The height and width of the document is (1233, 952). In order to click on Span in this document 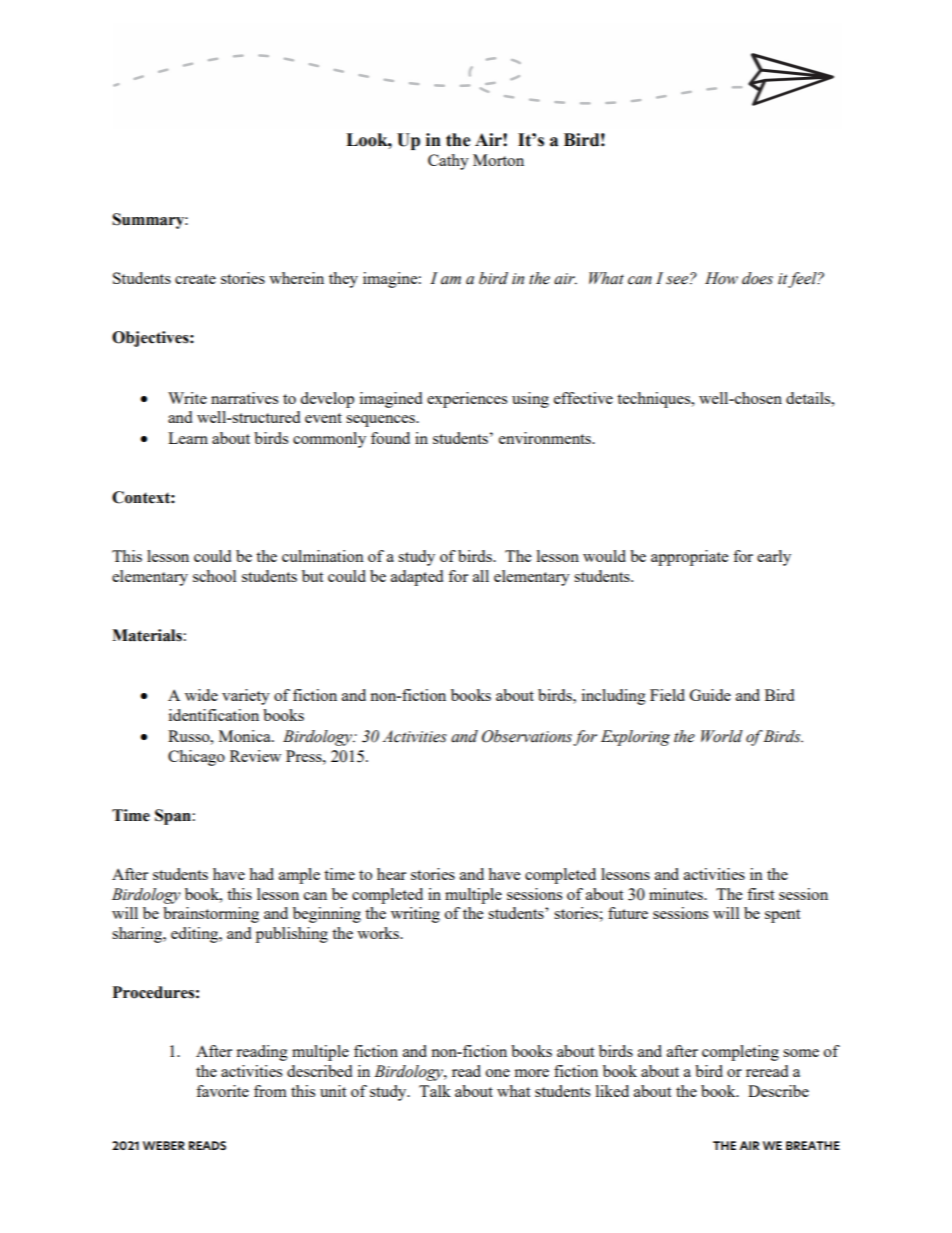, I will do `click(173, 817)`.
